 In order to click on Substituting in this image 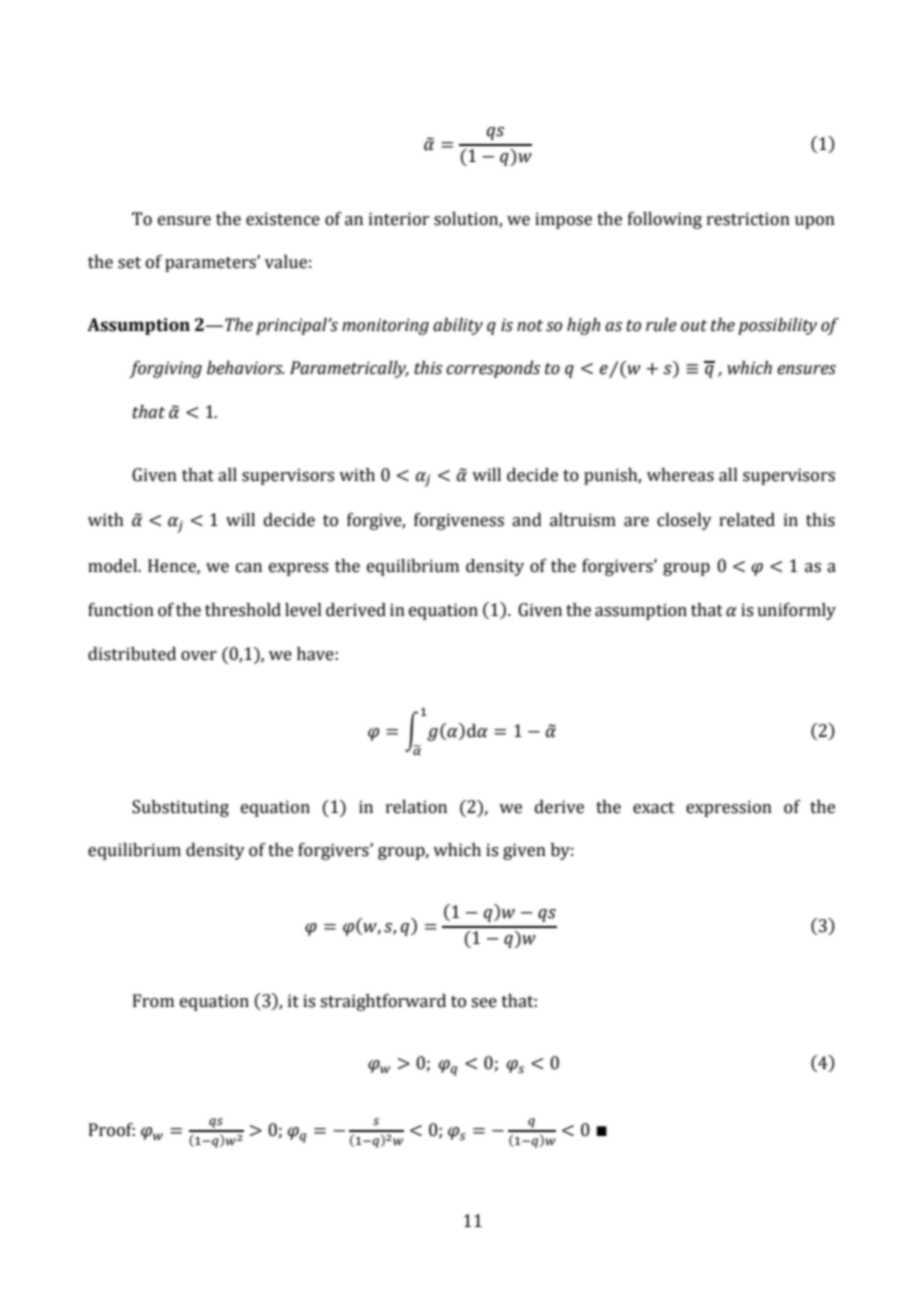, I will do `click(180, 808)`.
